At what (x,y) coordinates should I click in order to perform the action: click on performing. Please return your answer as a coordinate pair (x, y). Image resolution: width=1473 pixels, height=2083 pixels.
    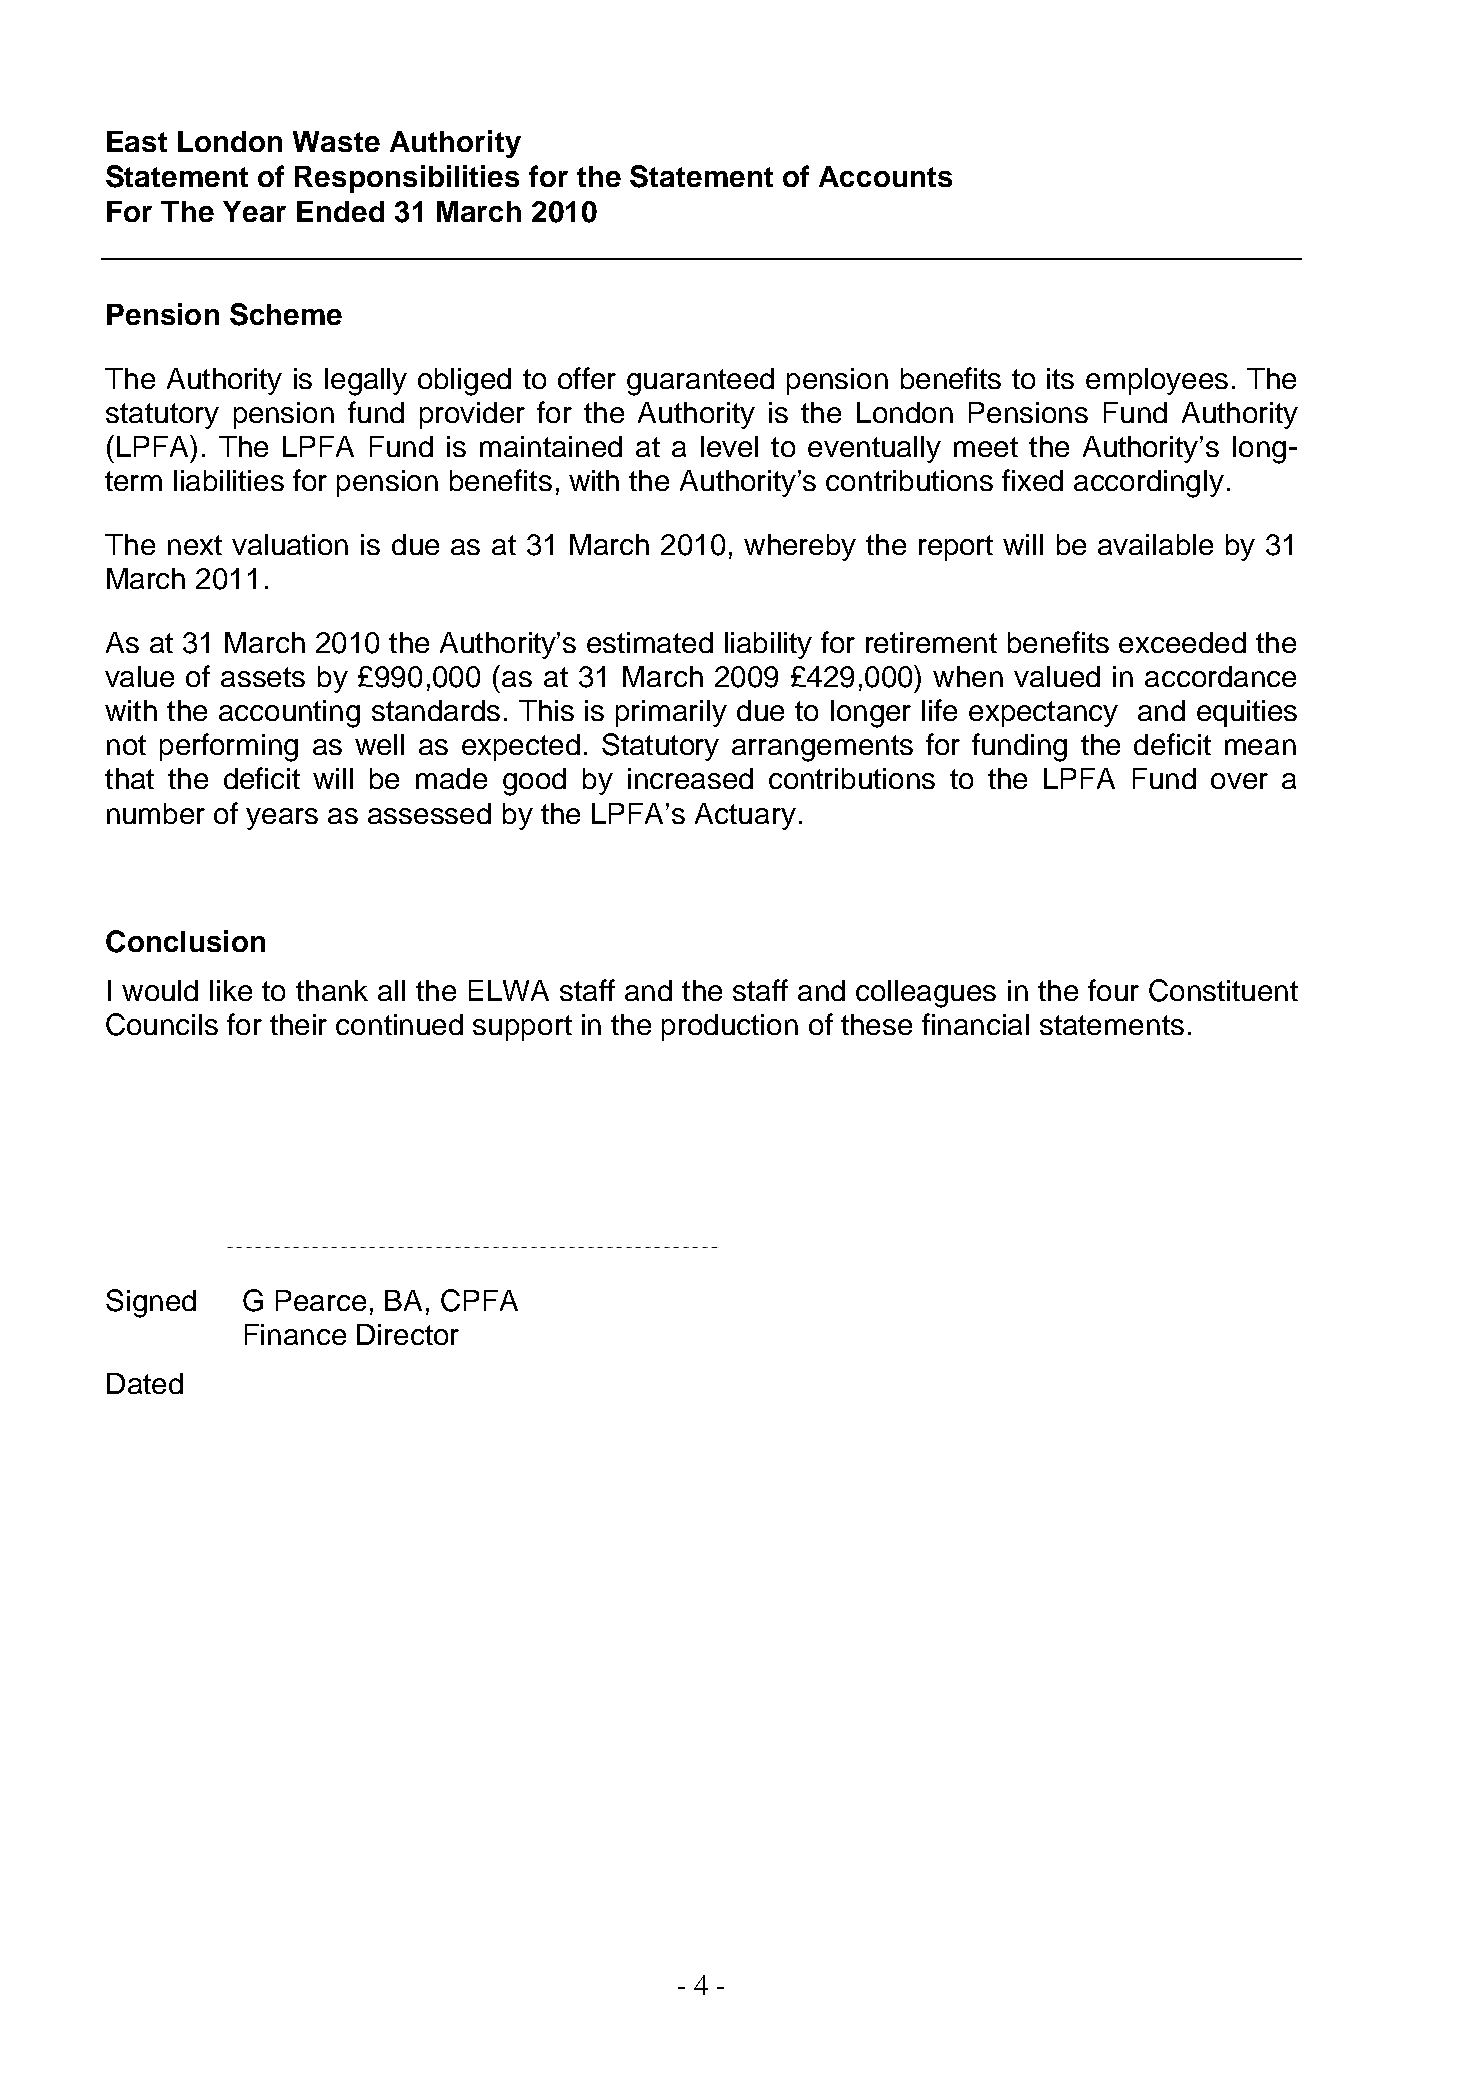
    Looking at the image, I should click on (229, 747).
